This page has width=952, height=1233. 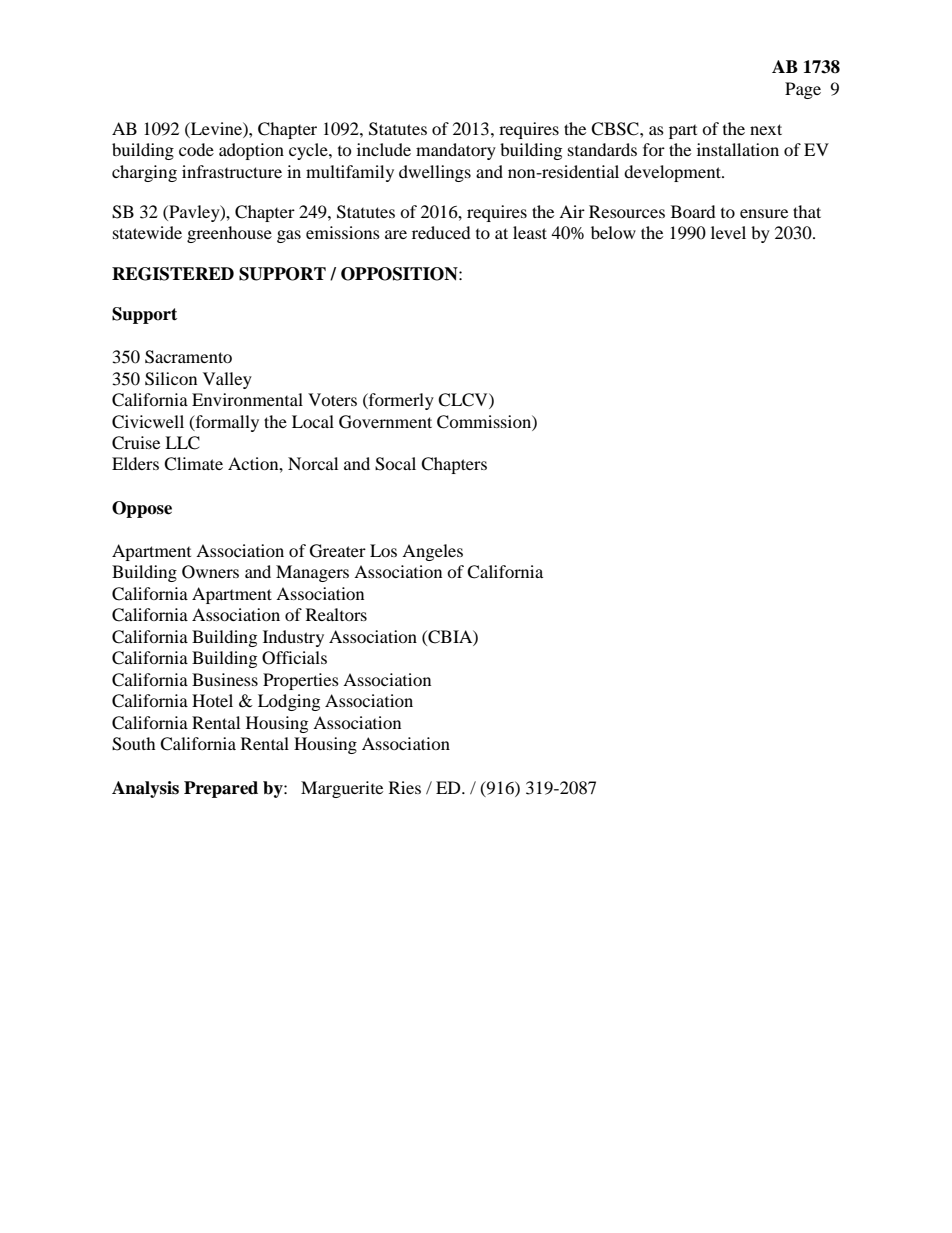 I want to click on Ries, so click(x=405, y=787).
